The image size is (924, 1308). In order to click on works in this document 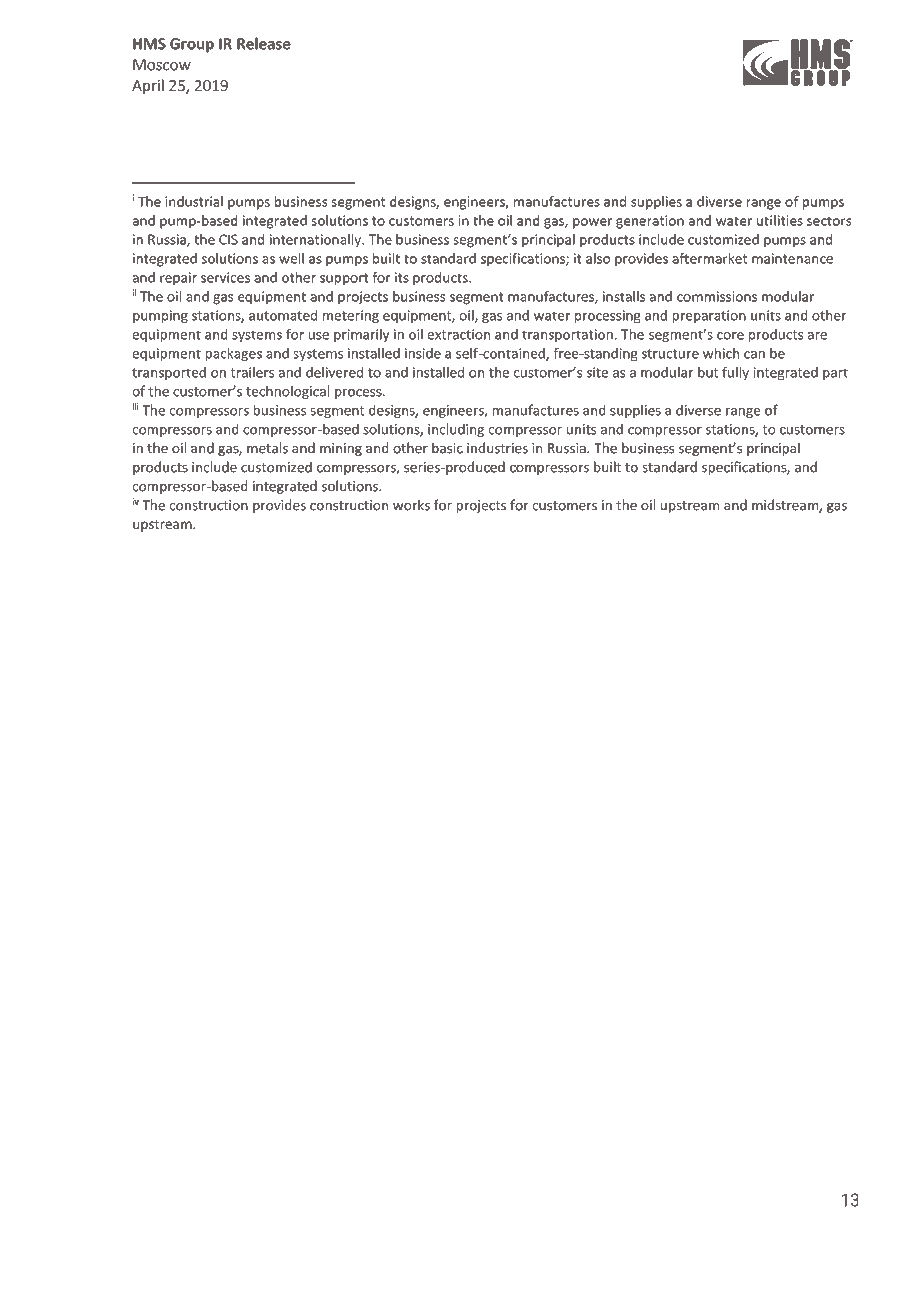, I will do `click(411, 505)`.
